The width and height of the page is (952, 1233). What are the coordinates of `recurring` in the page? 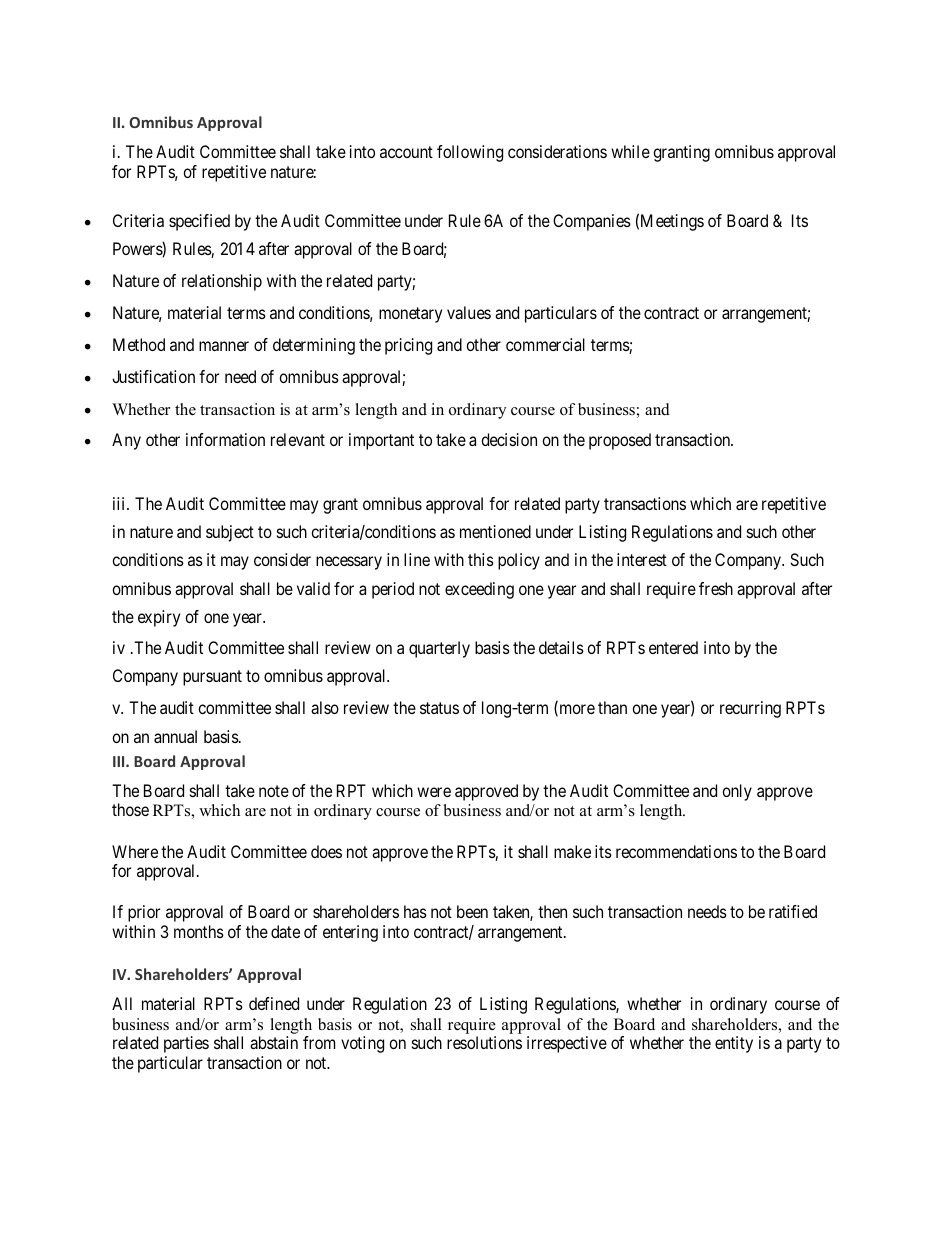 It's located at (750, 709).
